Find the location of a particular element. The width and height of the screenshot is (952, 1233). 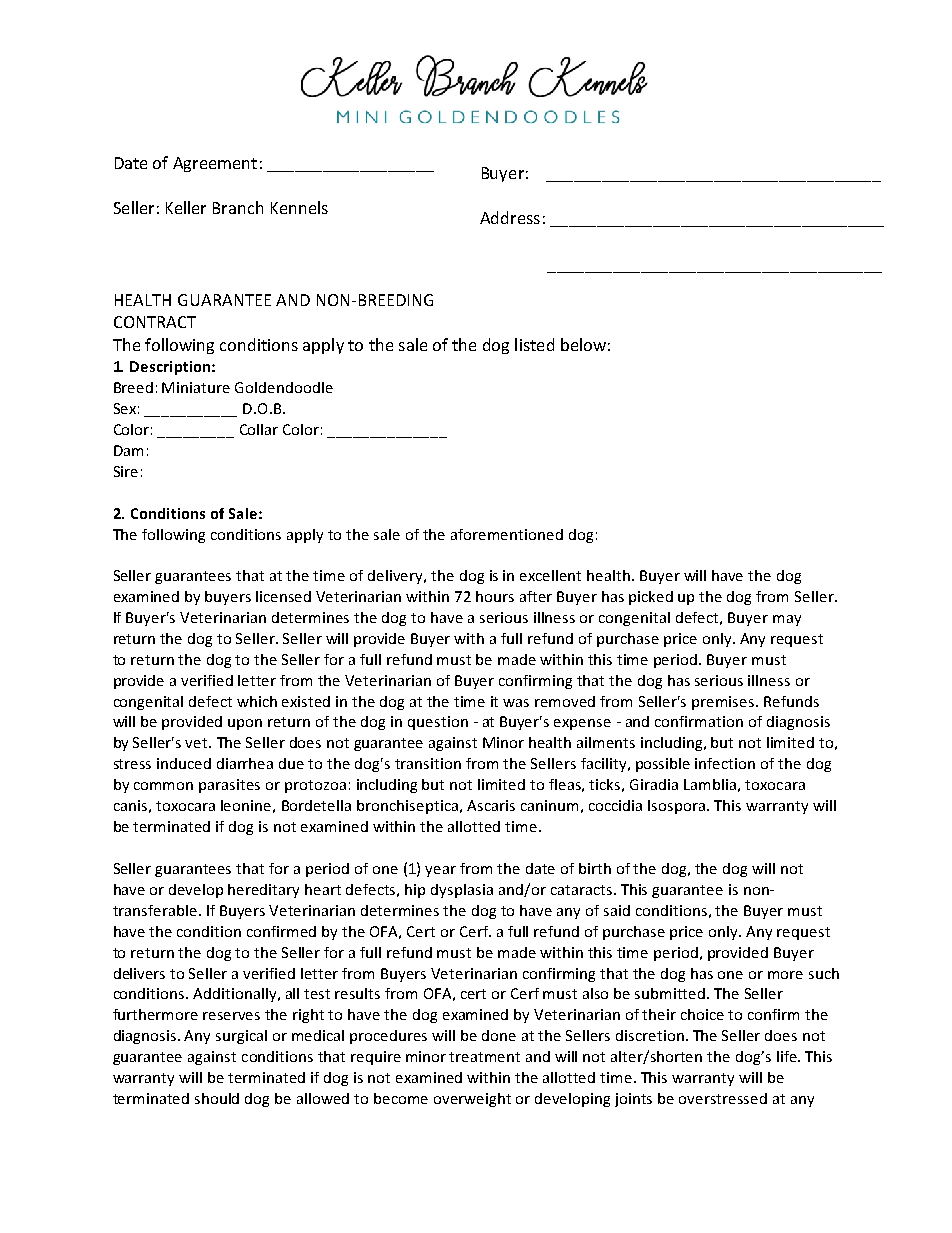

Address is located at coordinates (510, 217).
